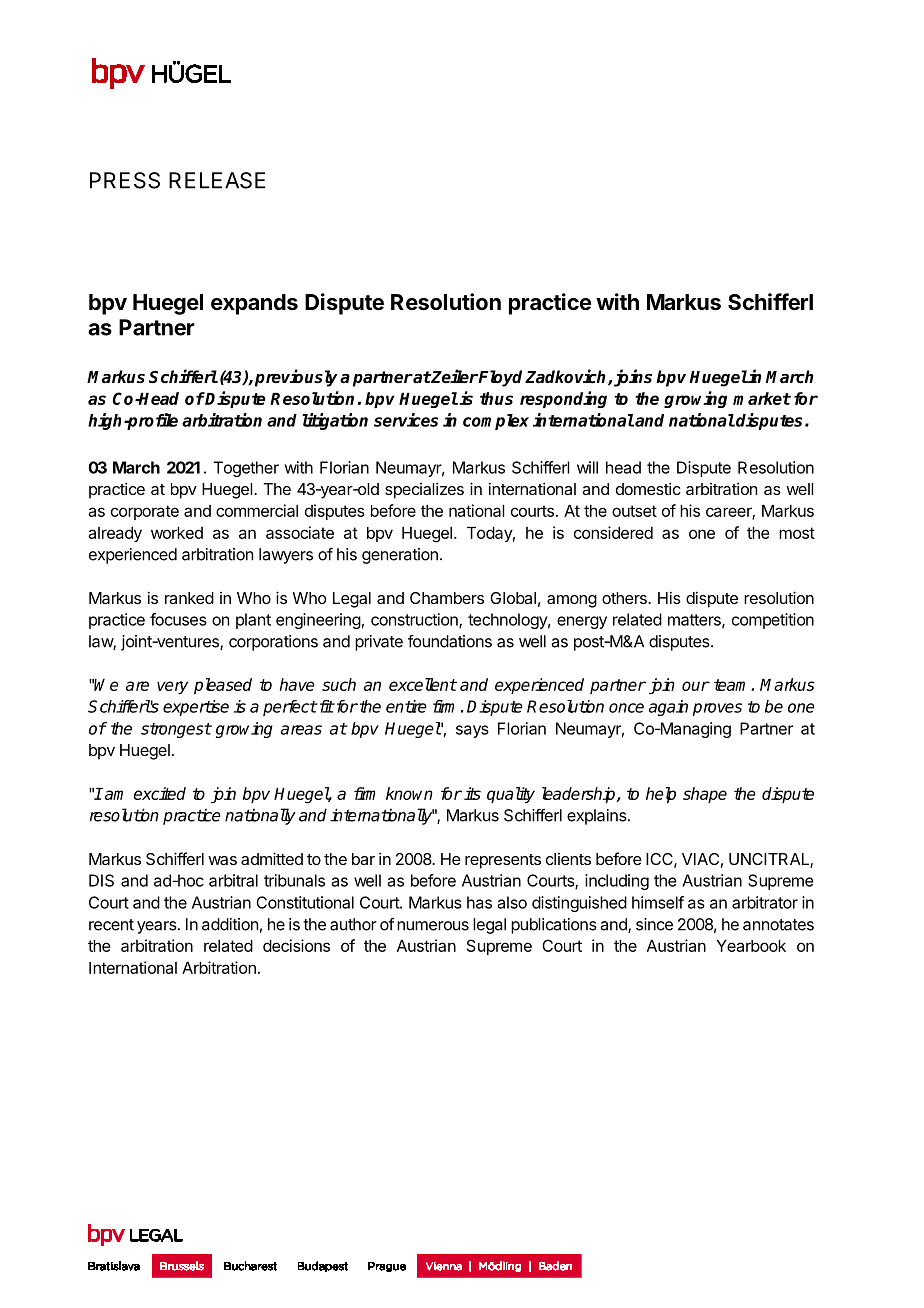 Image resolution: width=924 pixels, height=1308 pixels. What do you see at coordinates (654, 924) in the screenshot?
I see `since` at bounding box center [654, 924].
